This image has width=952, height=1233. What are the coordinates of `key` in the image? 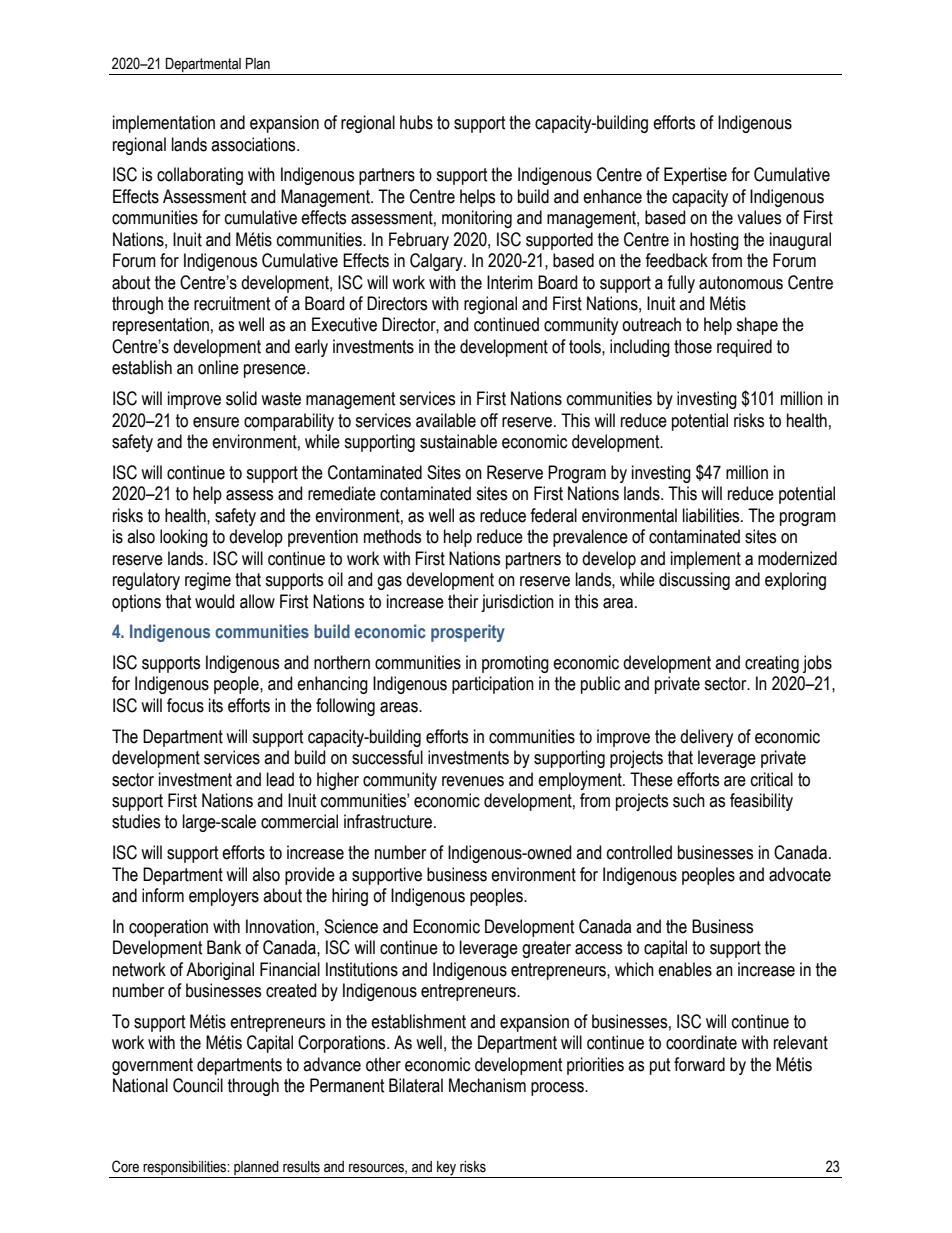 It's located at (447, 1169).
